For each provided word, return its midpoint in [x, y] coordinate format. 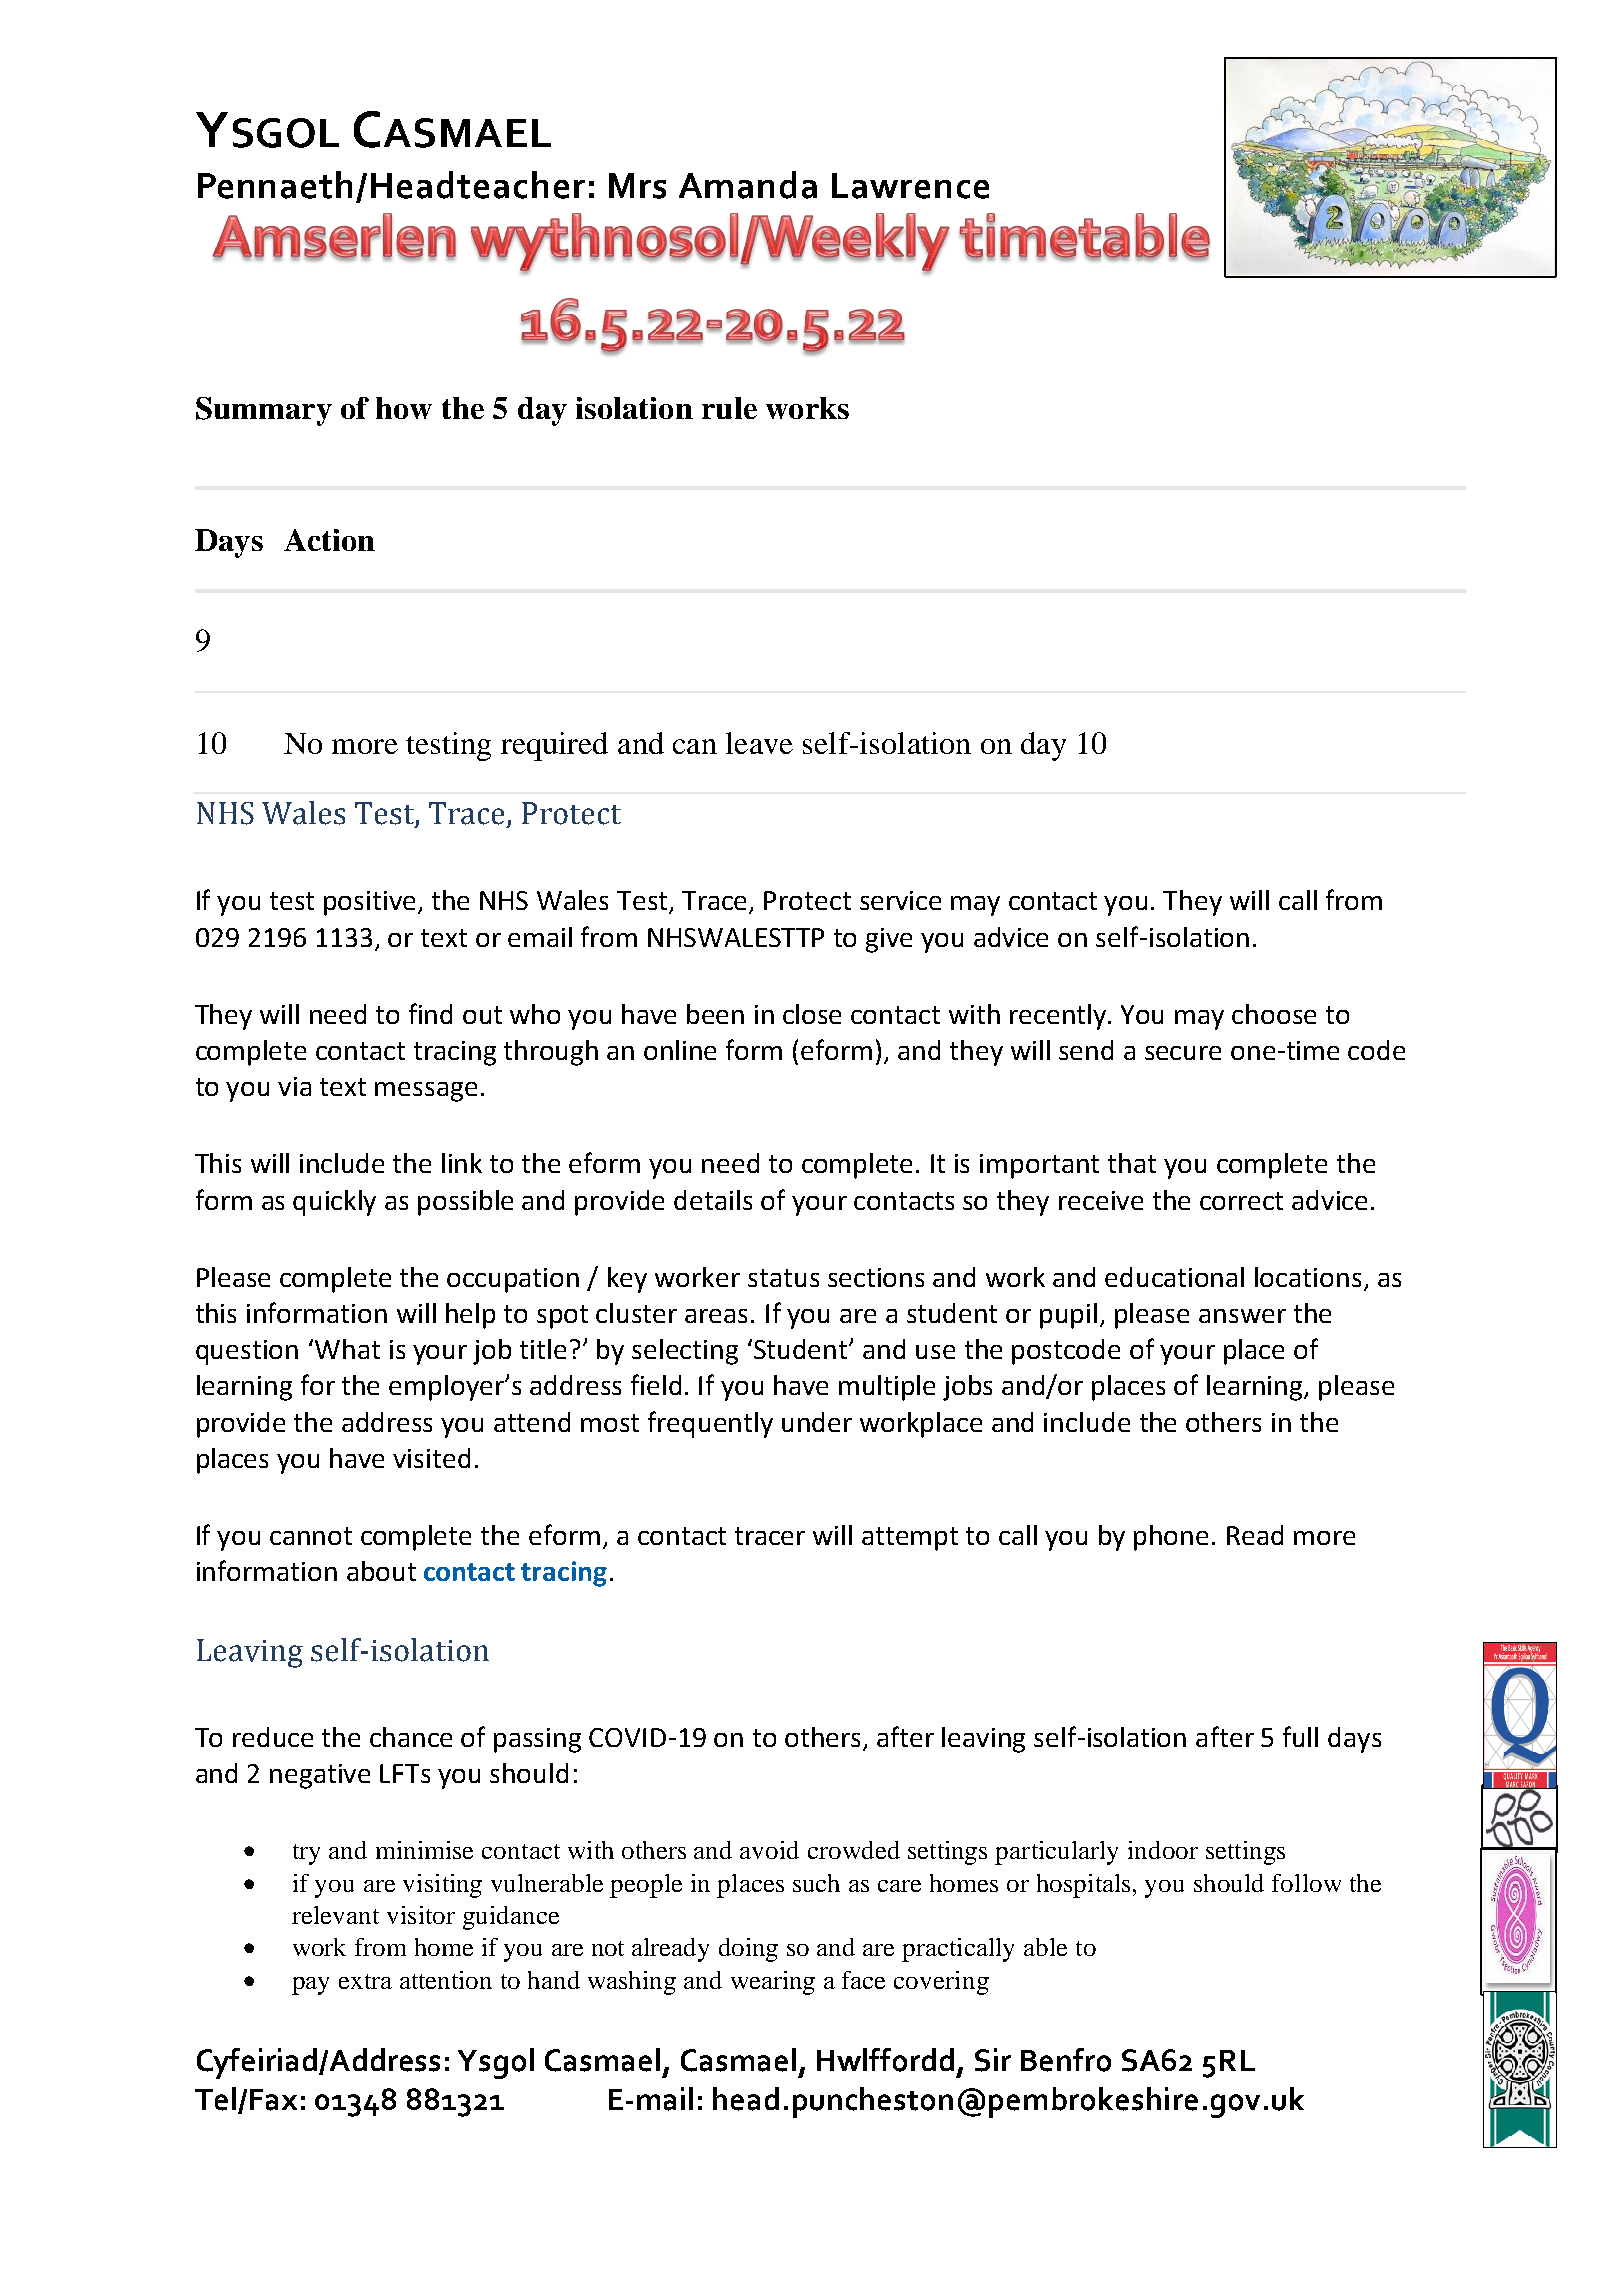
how [404, 408]
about [381, 1571]
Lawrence [910, 186]
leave [759, 743]
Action [329, 540]
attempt [910, 1539]
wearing [773, 1983]
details [713, 1200]
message [426, 1092]
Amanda [748, 185]
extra [365, 1981]
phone [1171, 1538]
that [1132, 1163]
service [900, 900]
